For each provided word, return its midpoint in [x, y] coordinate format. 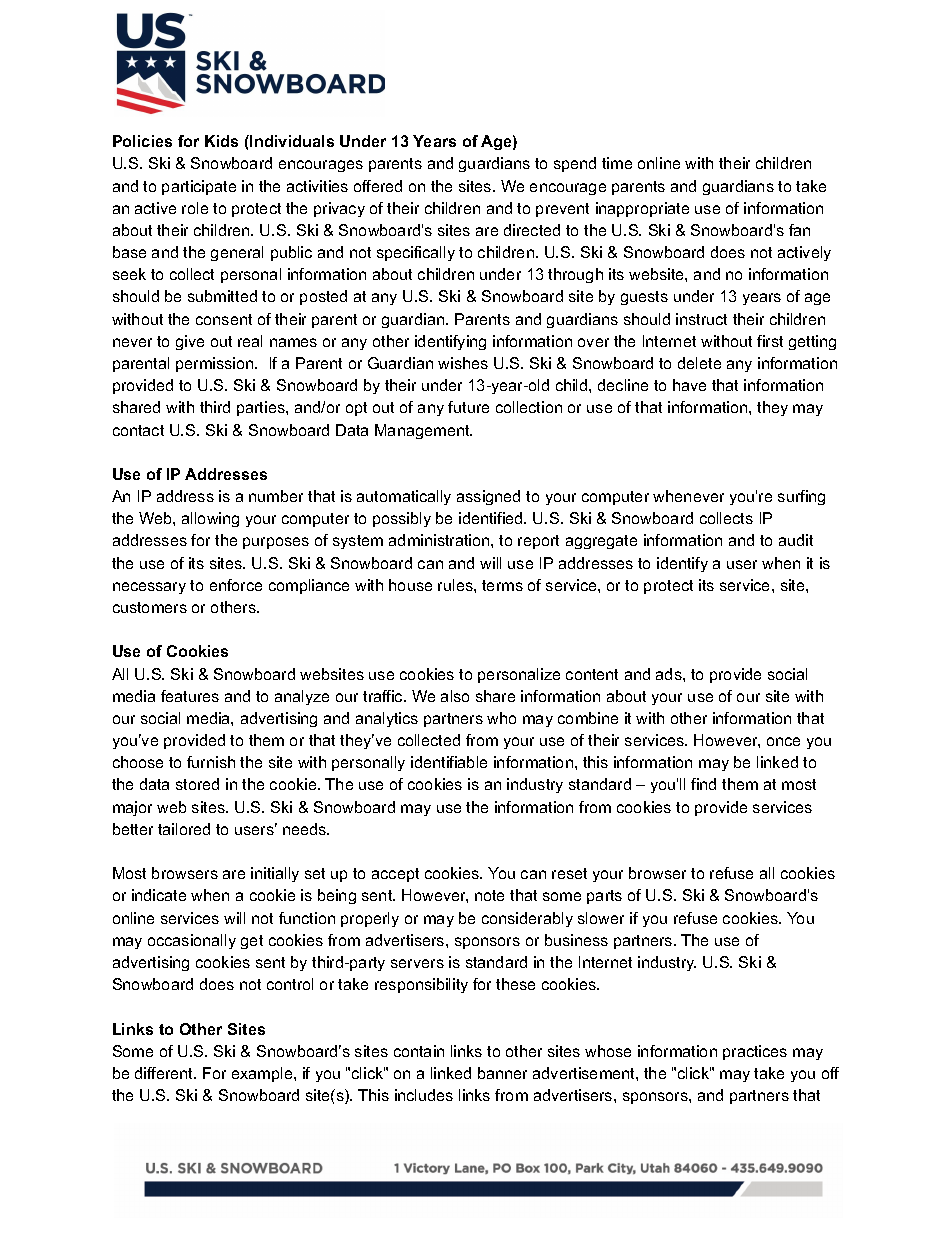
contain [419, 1051]
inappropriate [642, 209]
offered [378, 186]
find [703, 784]
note [489, 895]
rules [456, 585]
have [689, 385]
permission [216, 364]
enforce [236, 585]
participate [199, 187]
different [165, 1073]
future [468, 407]
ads [670, 674]
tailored [184, 829]
